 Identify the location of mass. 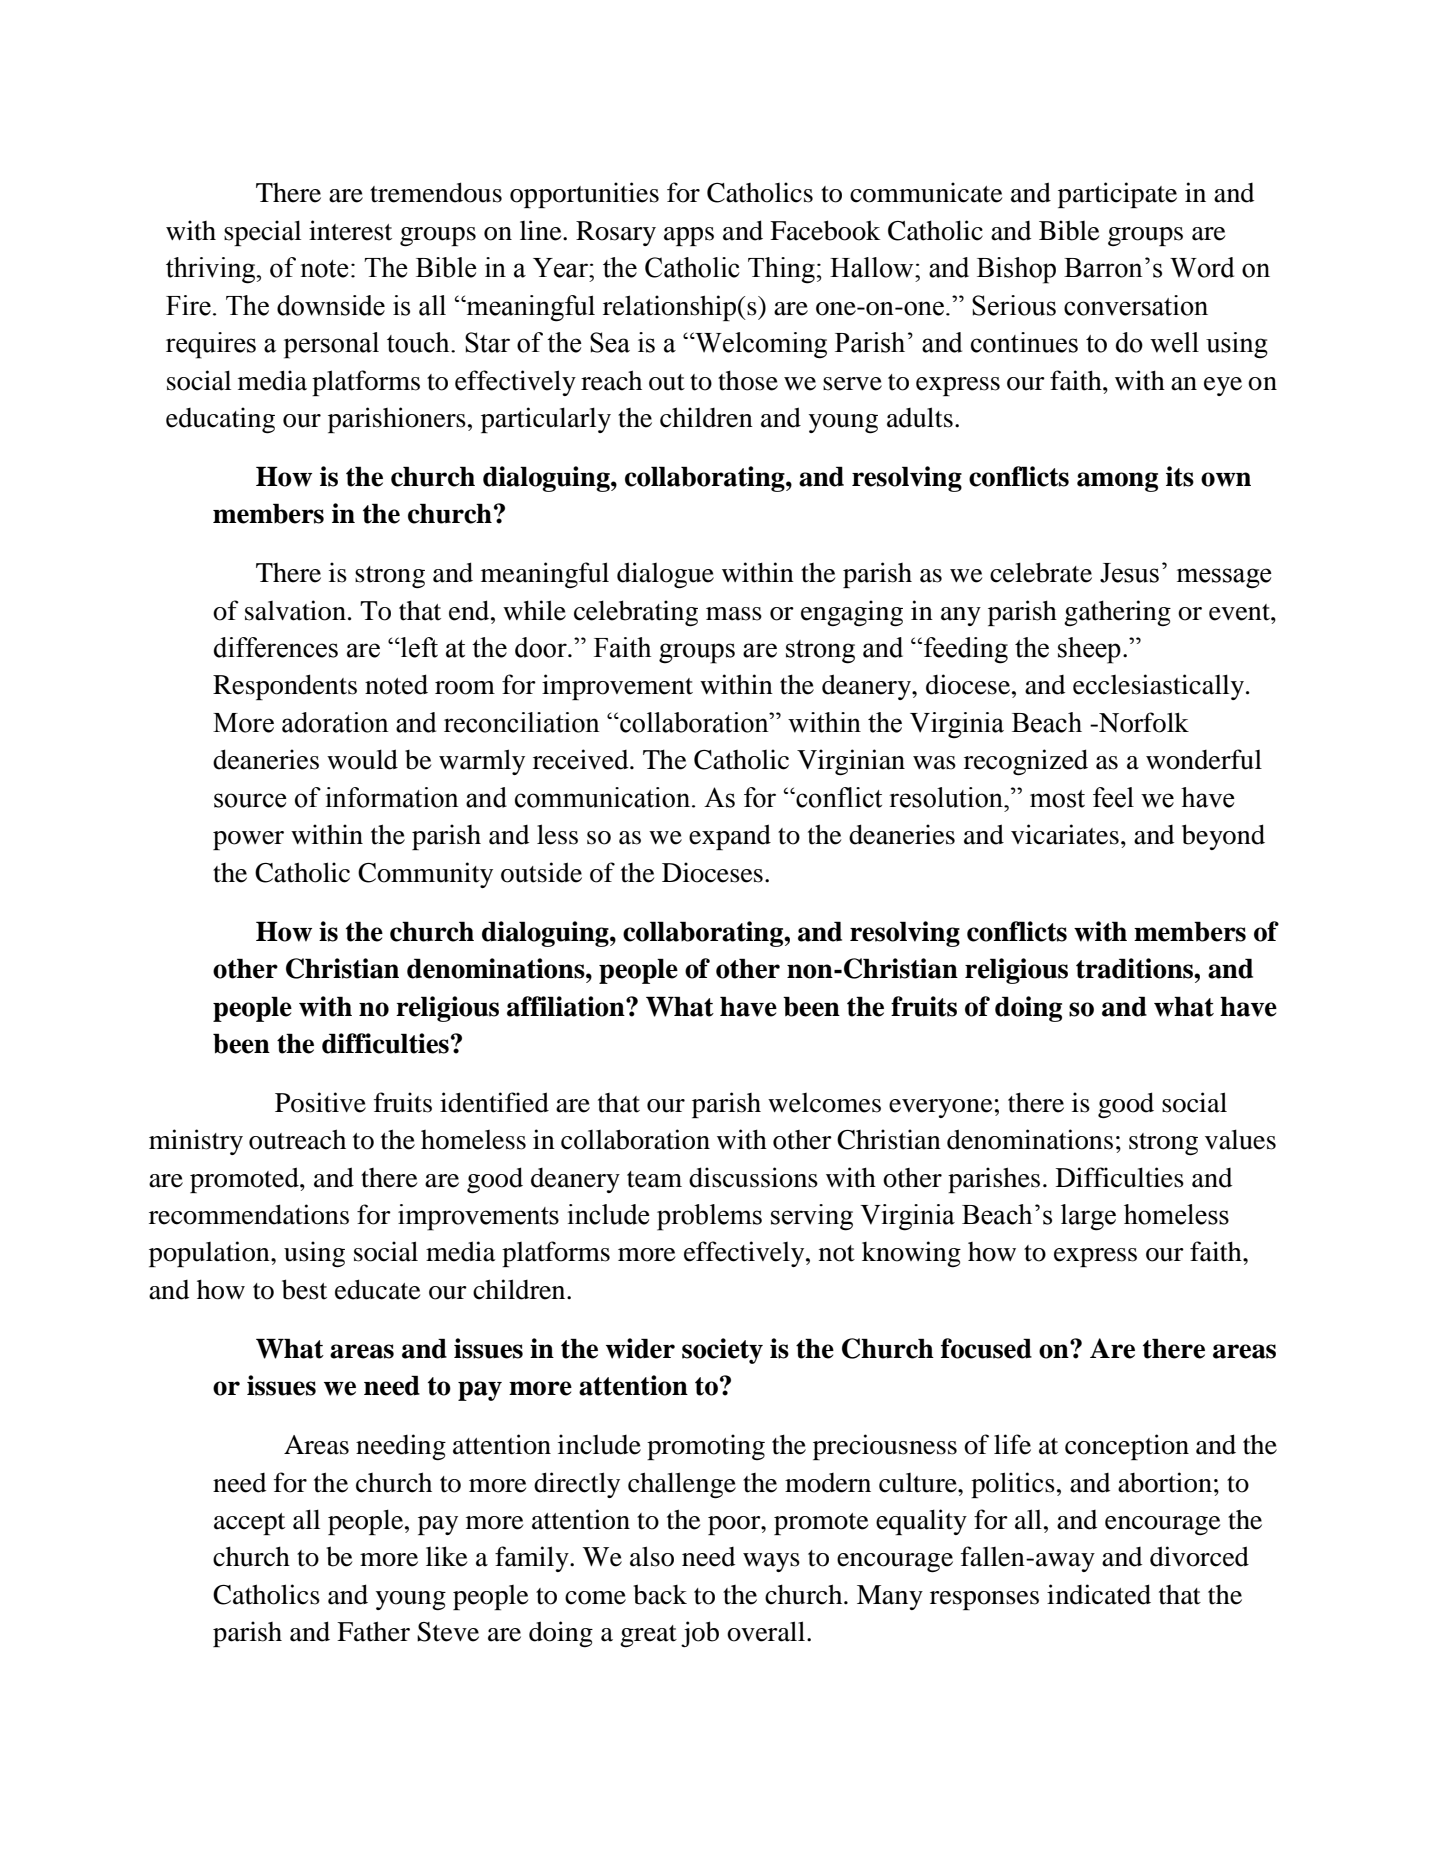
(734, 614).
